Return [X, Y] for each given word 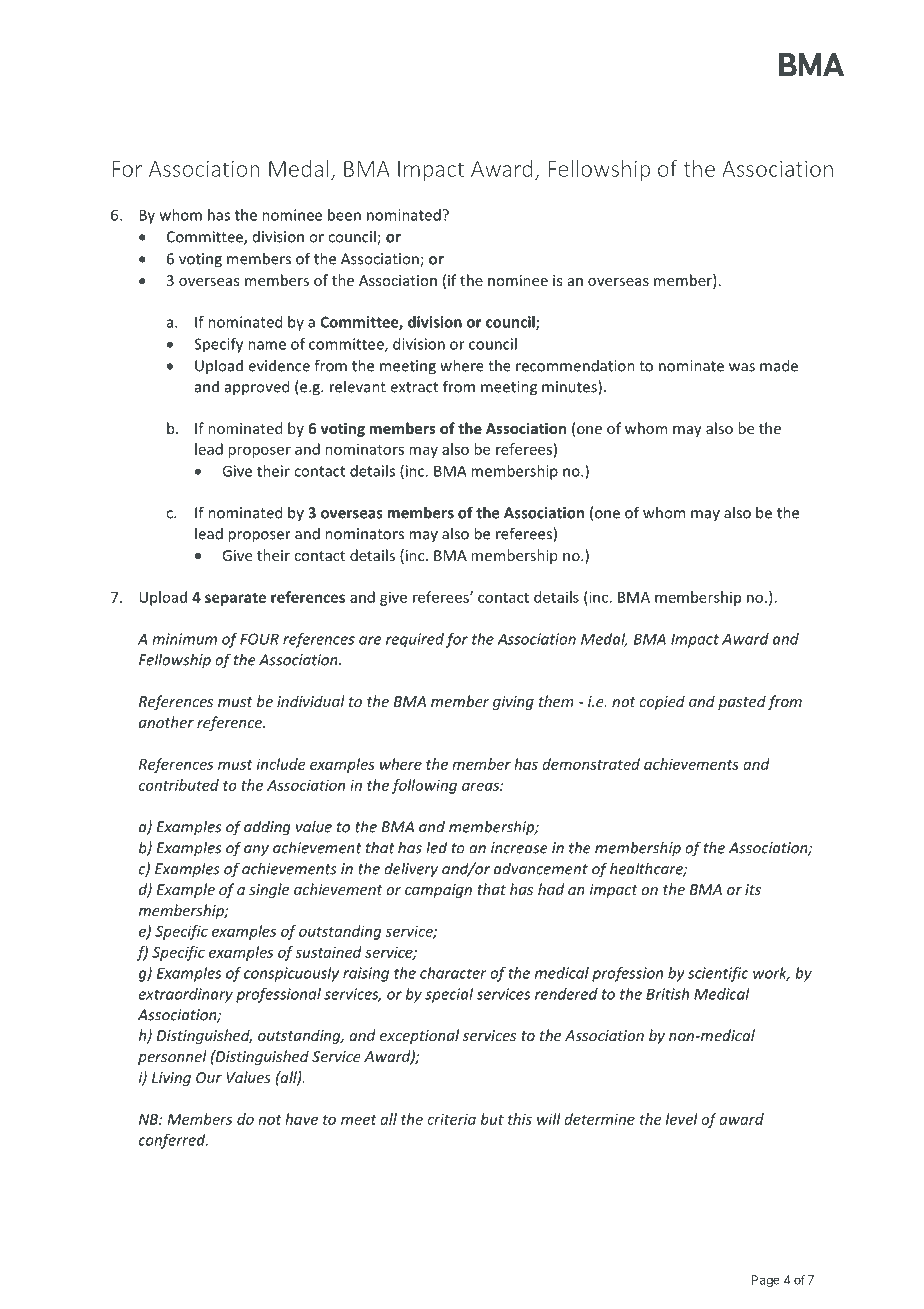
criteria [451, 1119]
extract [414, 387]
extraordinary [186, 995]
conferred [173, 1141]
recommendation [575, 365]
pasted [742, 702]
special [449, 995]
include [281, 764]
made [779, 365]
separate [235, 599]
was [742, 367]
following [424, 786]
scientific [718, 974]
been [344, 215]
